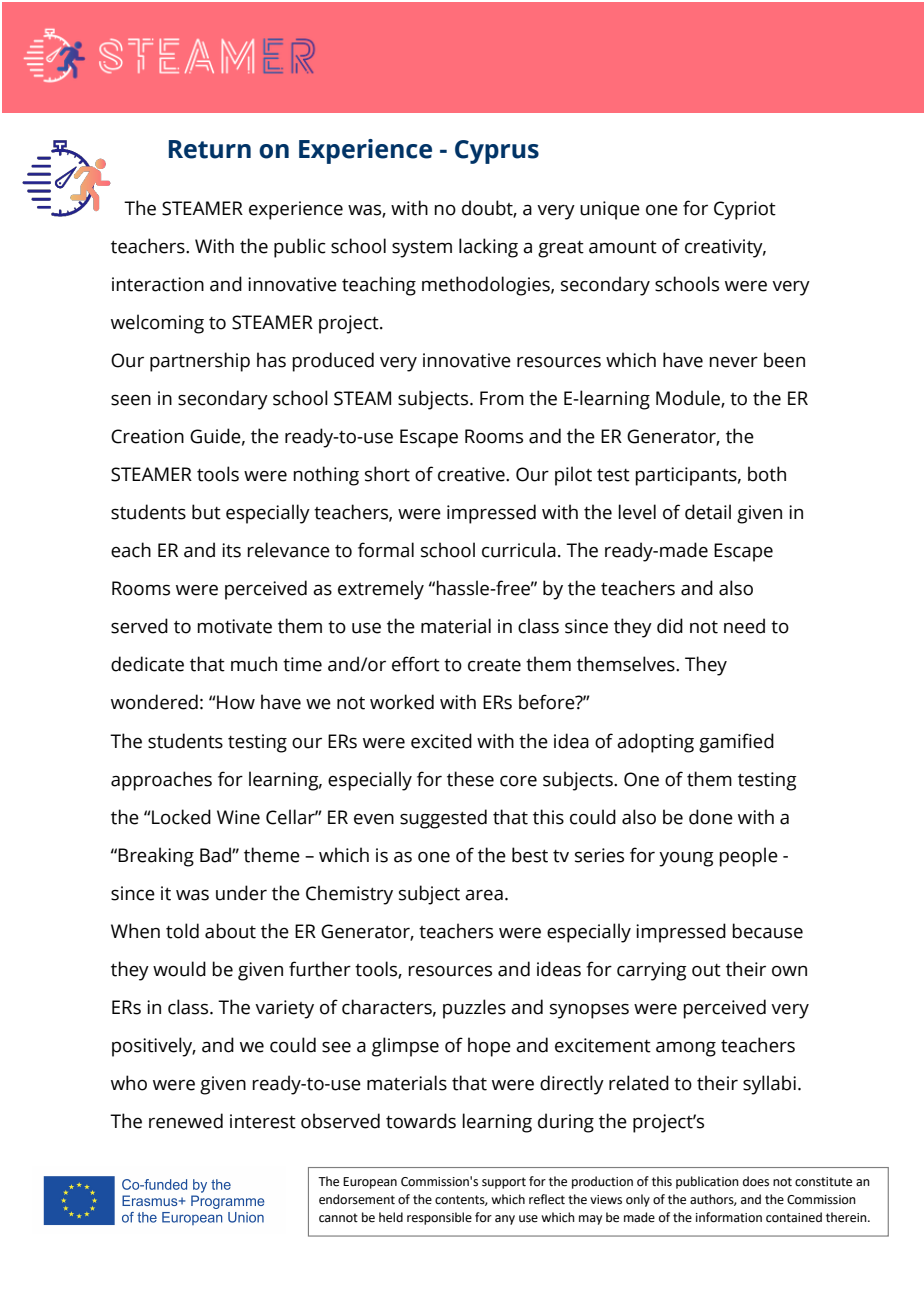 Image resolution: width=924 pixels, height=1308 pixels. Describe the element at coordinates (744, 626) in the screenshot. I see `need` at that location.
